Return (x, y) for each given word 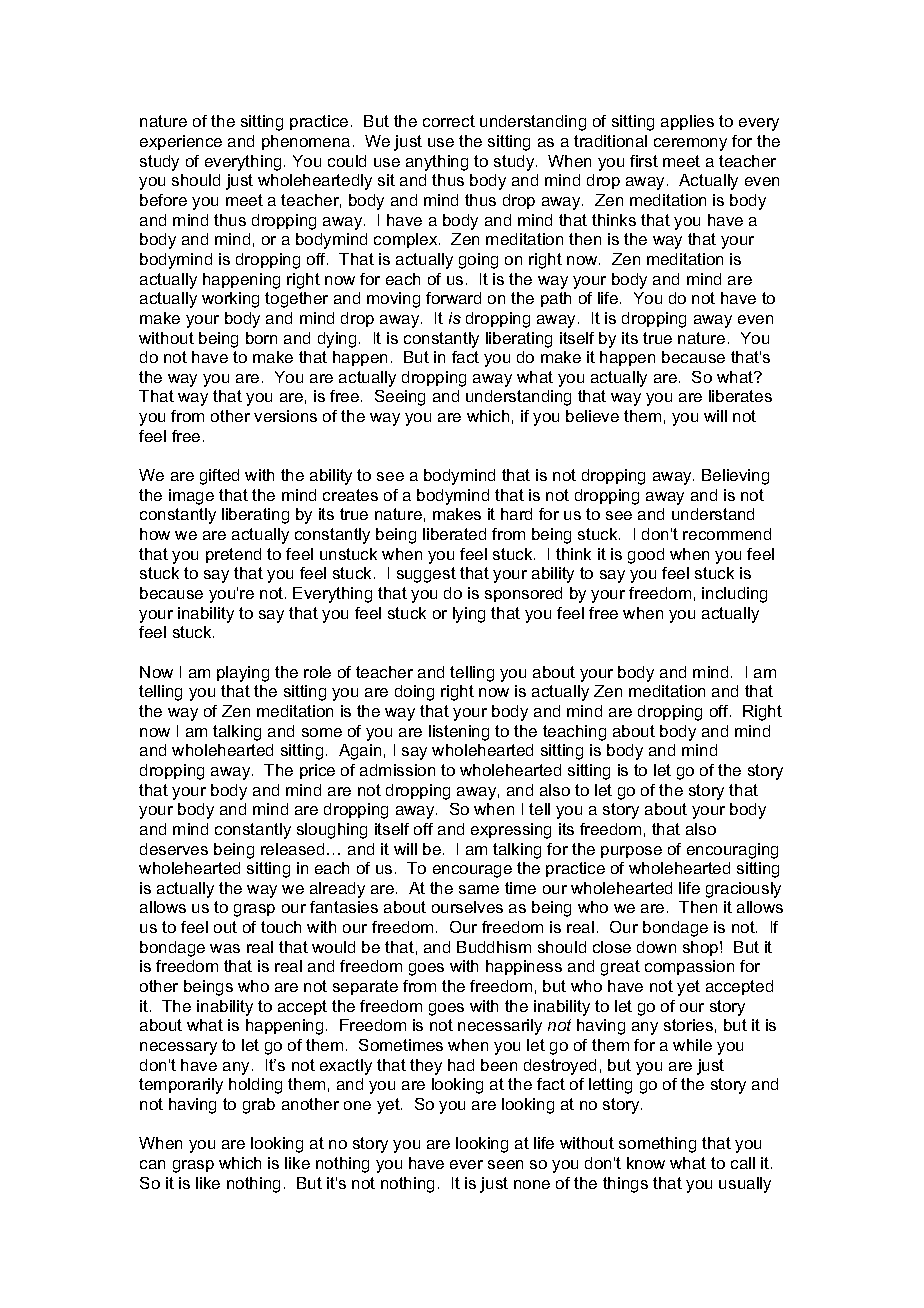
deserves (174, 849)
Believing (735, 477)
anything (437, 163)
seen (505, 1164)
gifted (219, 477)
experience (181, 142)
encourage (472, 871)
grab (259, 1106)
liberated (454, 534)
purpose (631, 852)
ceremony (690, 144)
